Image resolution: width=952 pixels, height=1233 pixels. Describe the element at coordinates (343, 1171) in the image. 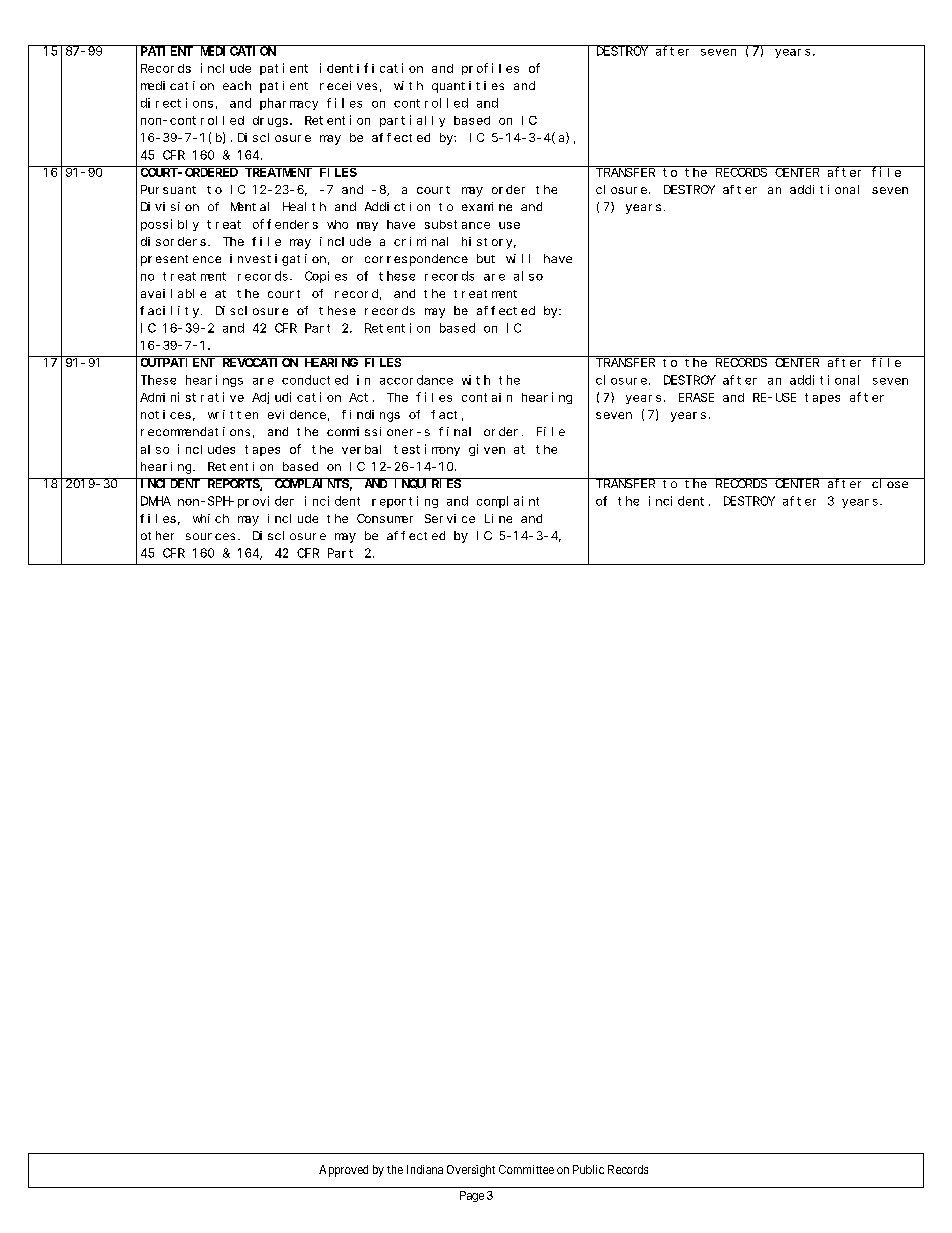

I see `Approved` at that location.
